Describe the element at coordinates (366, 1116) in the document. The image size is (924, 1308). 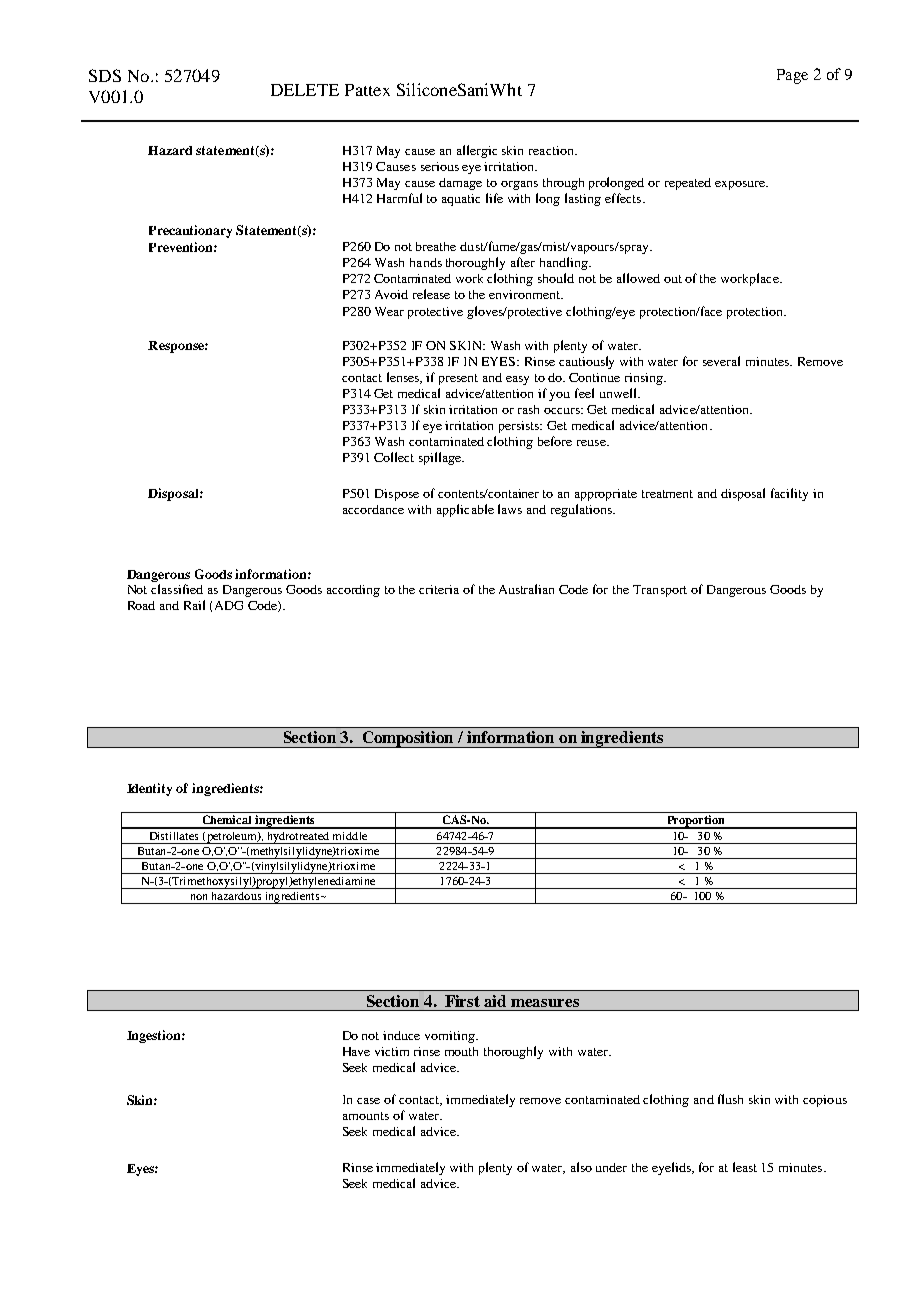
I see `amounts` at that location.
